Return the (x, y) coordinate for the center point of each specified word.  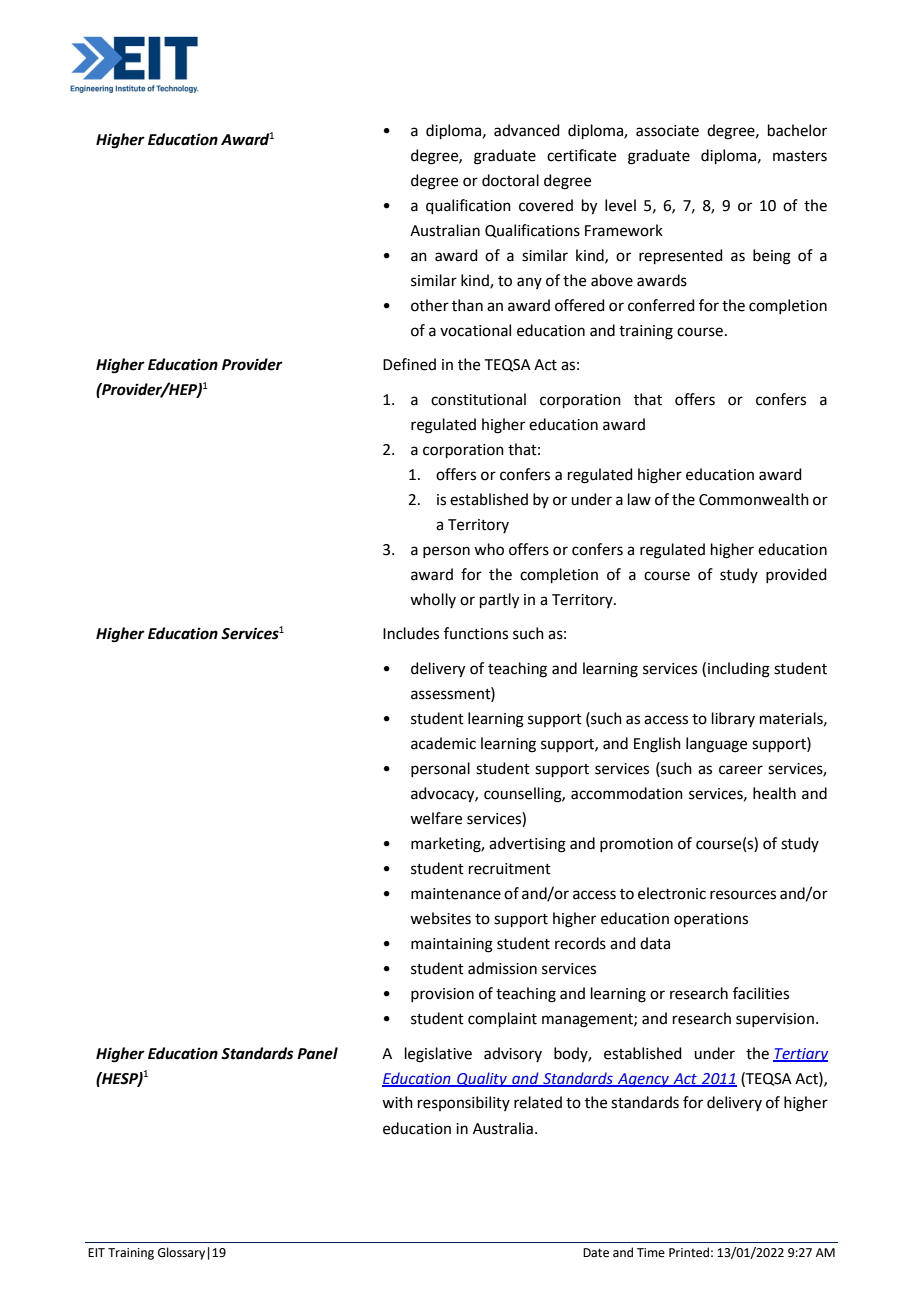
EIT (96, 1252)
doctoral (510, 180)
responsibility (464, 1103)
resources (743, 895)
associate (667, 131)
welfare (436, 818)
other (430, 305)
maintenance (456, 894)
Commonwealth (754, 499)
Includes (411, 633)
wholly (433, 600)
